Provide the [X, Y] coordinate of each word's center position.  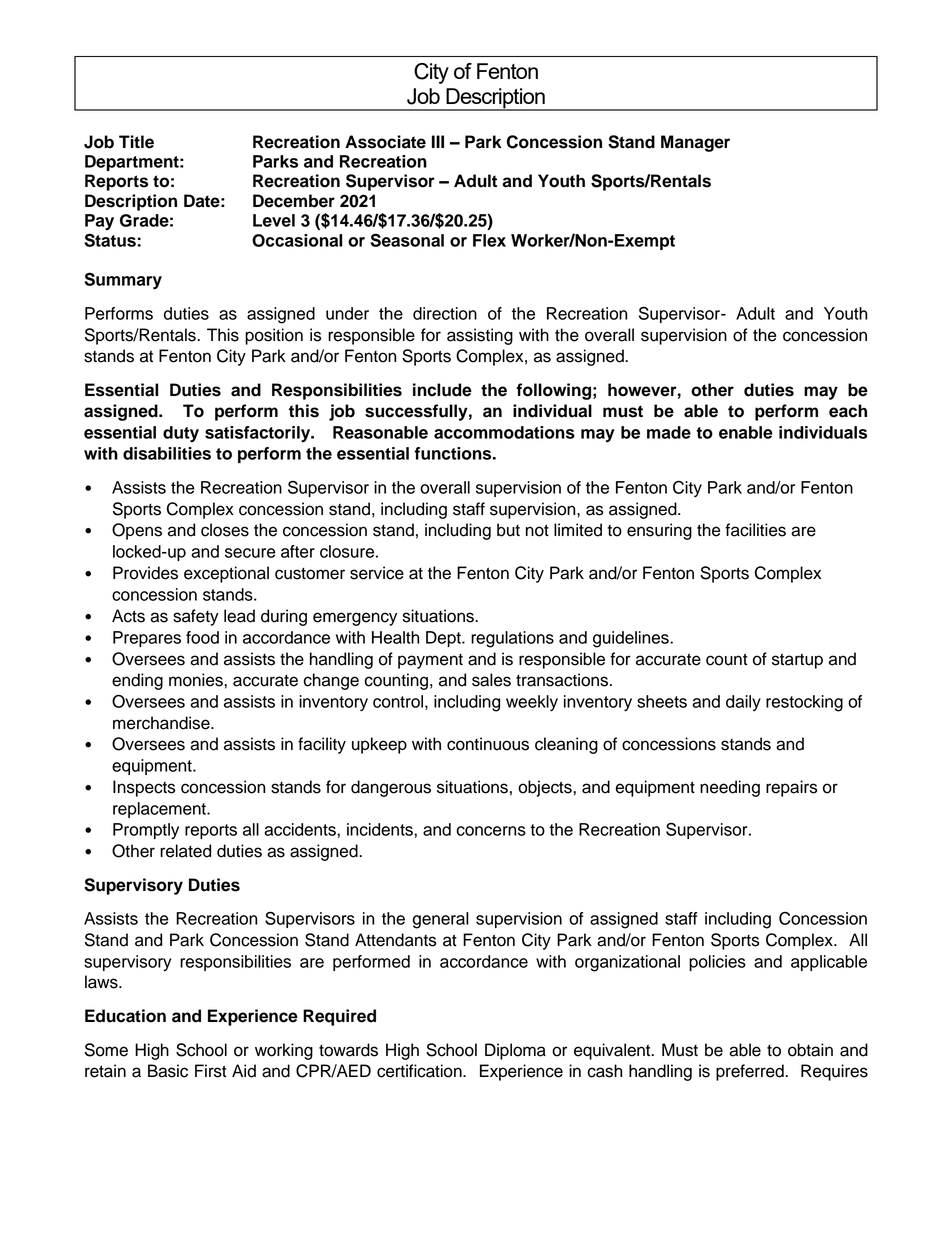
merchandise [162, 723]
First [211, 1071]
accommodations [504, 432]
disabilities [167, 453]
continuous [488, 744]
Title [136, 142]
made [669, 432]
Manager [695, 143]
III [438, 141]
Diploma [515, 1051]
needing [730, 788]
